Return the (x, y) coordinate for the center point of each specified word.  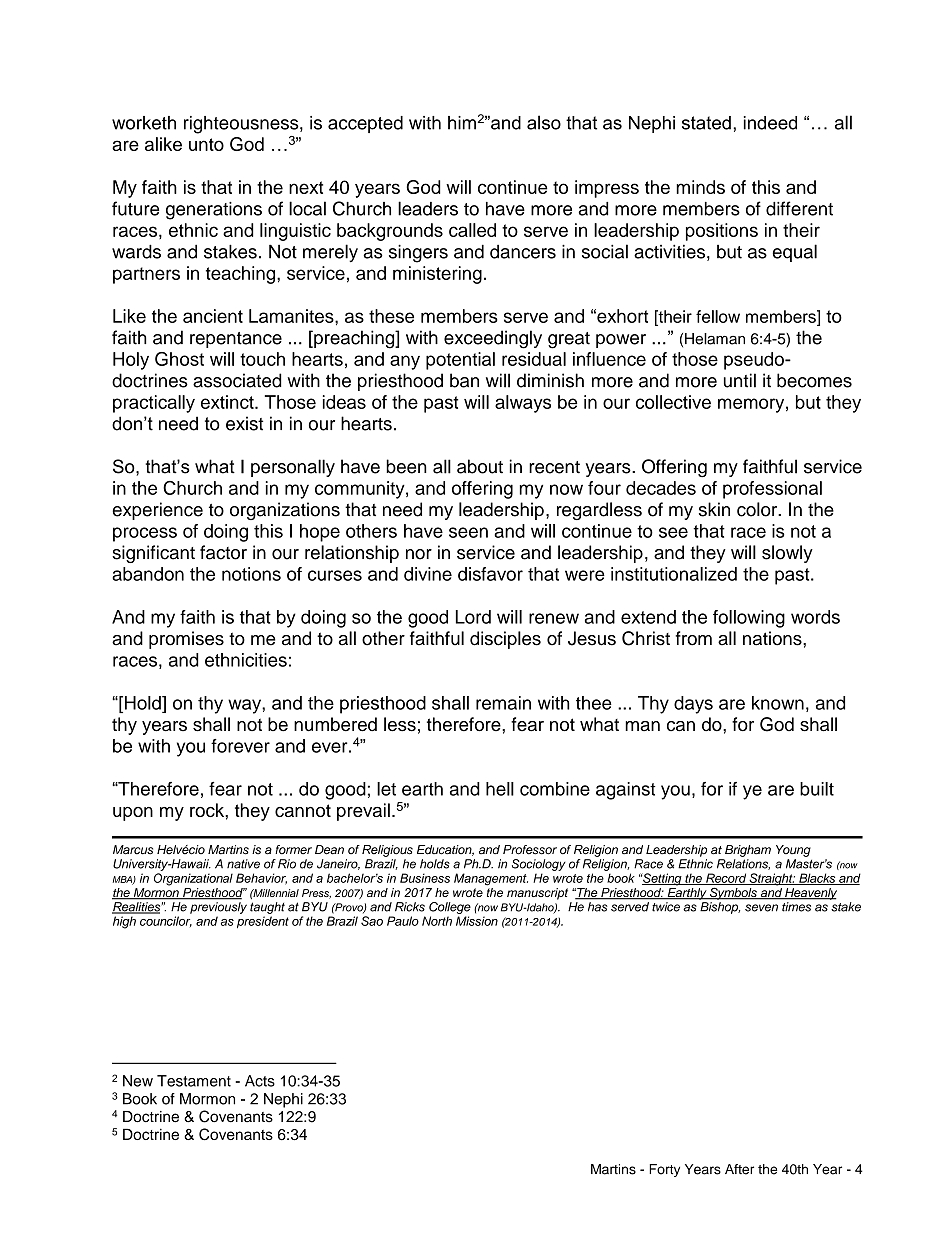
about (480, 466)
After (739, 1169)
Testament (194, 1081)
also (544, 122)
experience (157, 511)
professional (772, 490)
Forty (664, 1170)
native (243, 864)
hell (500, 789)
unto (206, 144)
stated (706, 123)
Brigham (748, 851)
